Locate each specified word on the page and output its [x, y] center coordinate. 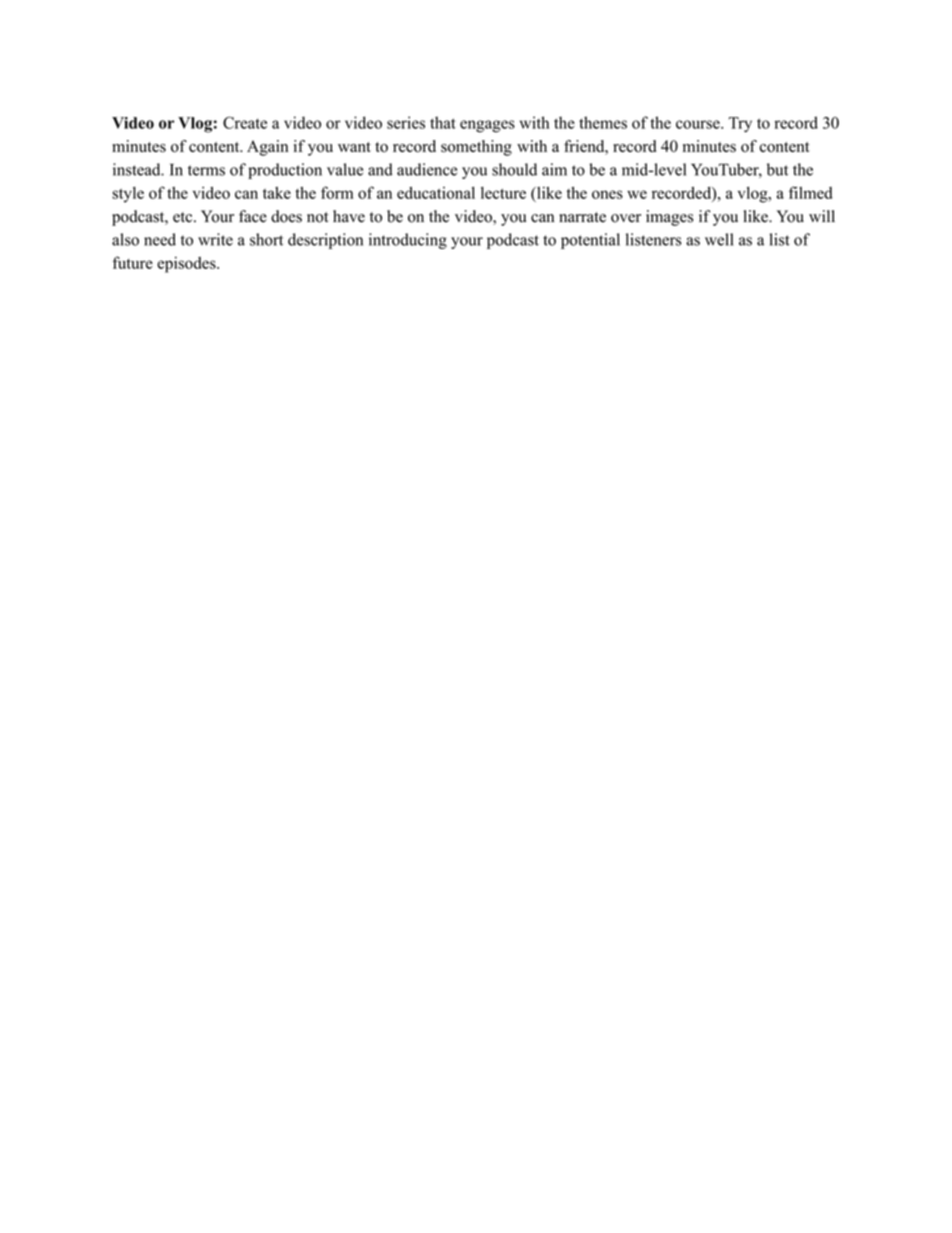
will [822, 216]
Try [740, 124]
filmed [810, 192]
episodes [187, 264]
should [514, 169]
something [476, 148]
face [253, 216]
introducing [408, 241]
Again [267, 148]
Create [245, 122]
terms [206, 170]
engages [487, 126]
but [777, 169]
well [719, 239]
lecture [503, 193]
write [215, 239]
